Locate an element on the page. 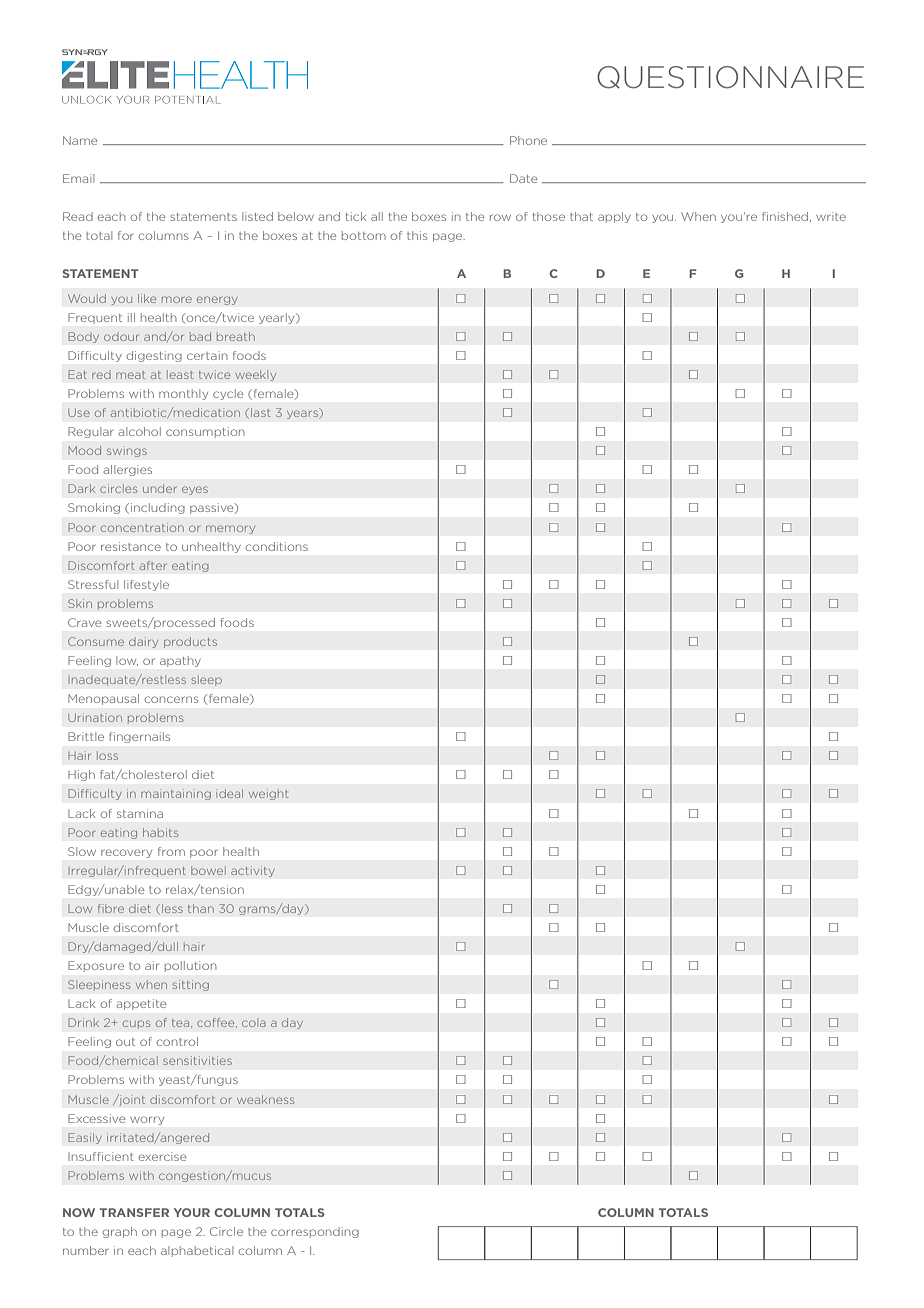 Image resolution: width=924 pixels, height=1308 pixels. apathy is located at coordinates (180, 661).
